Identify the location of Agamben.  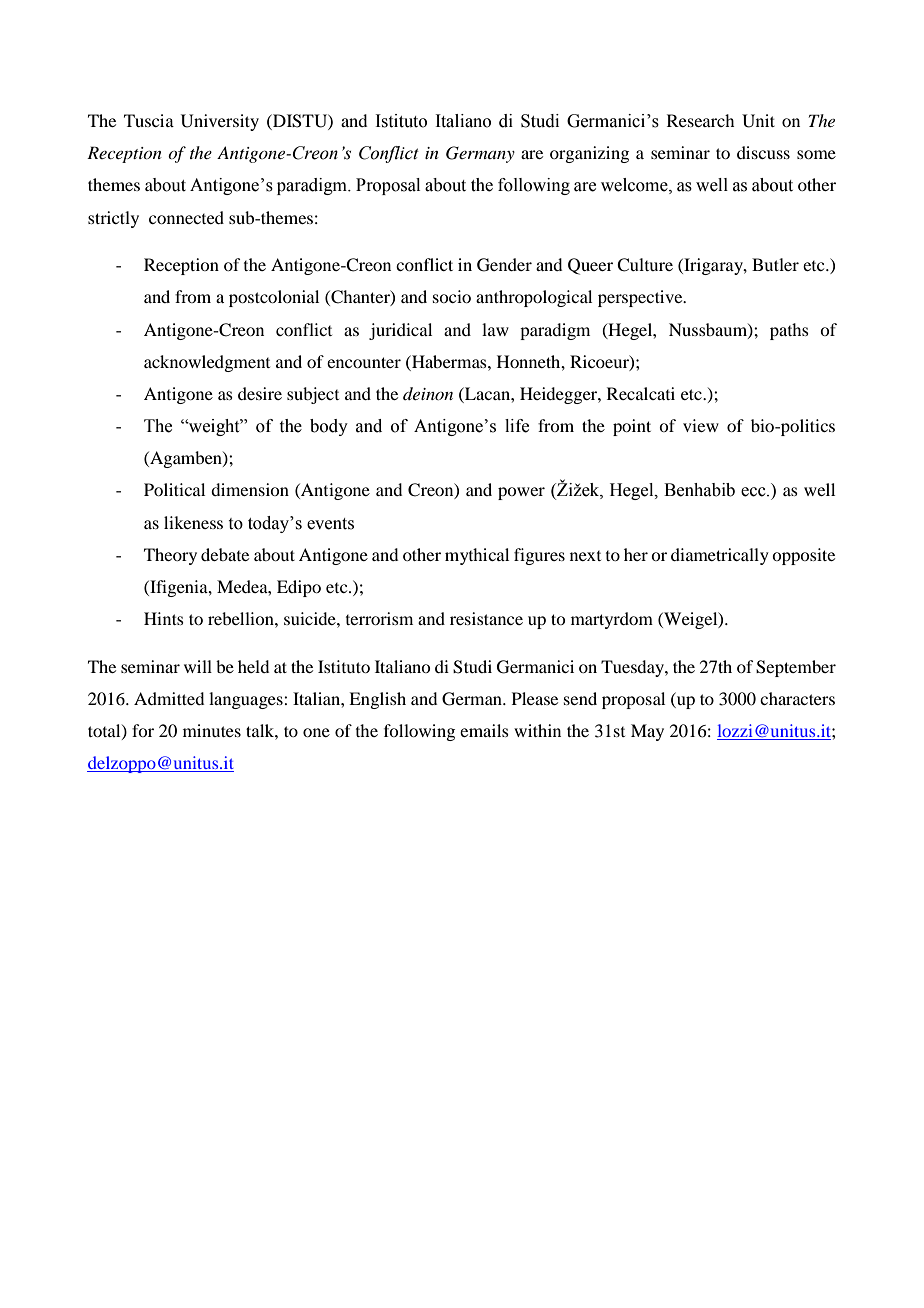
(186, 459).
